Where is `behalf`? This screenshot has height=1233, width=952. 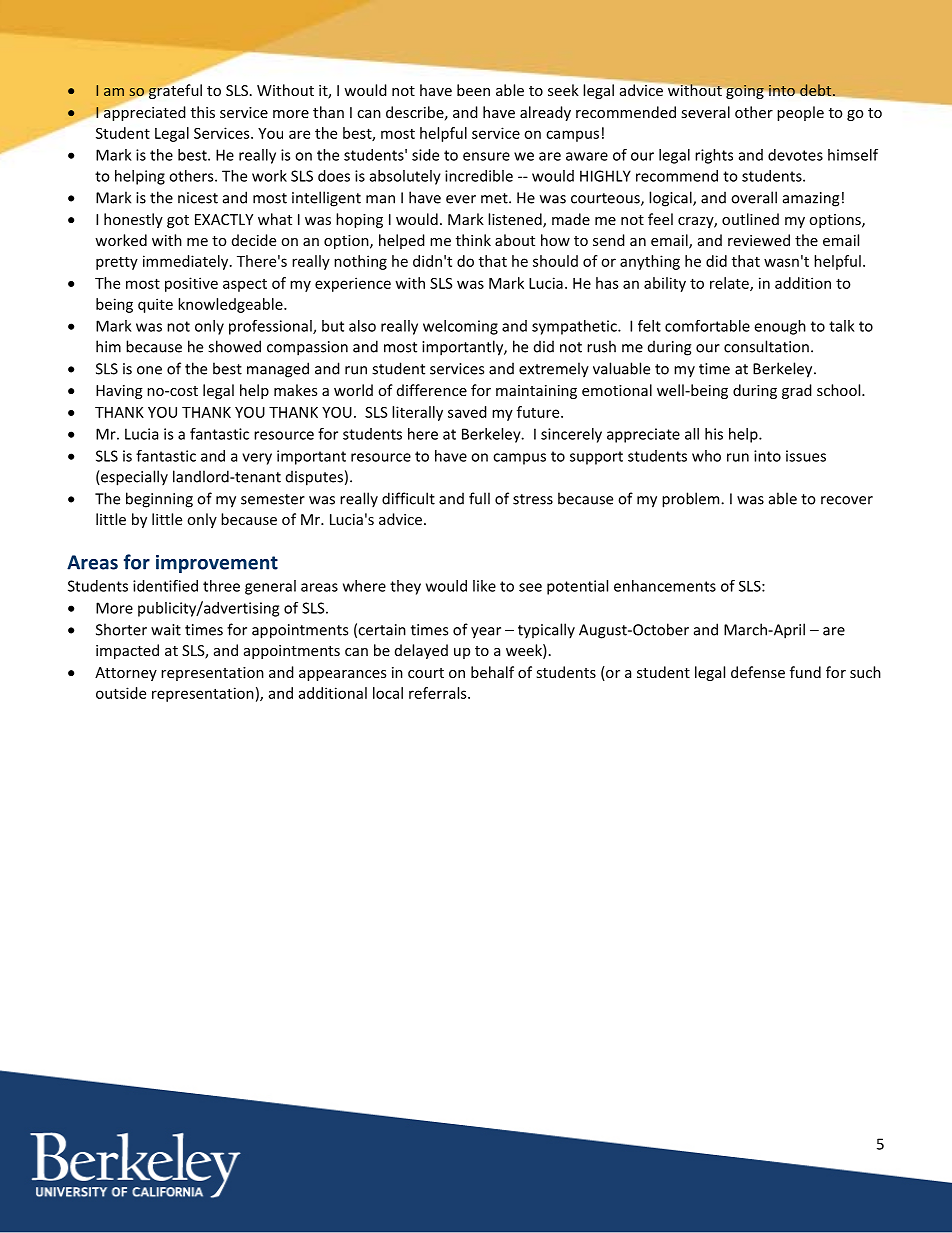 behalf is located at coordinates (492, 672).
